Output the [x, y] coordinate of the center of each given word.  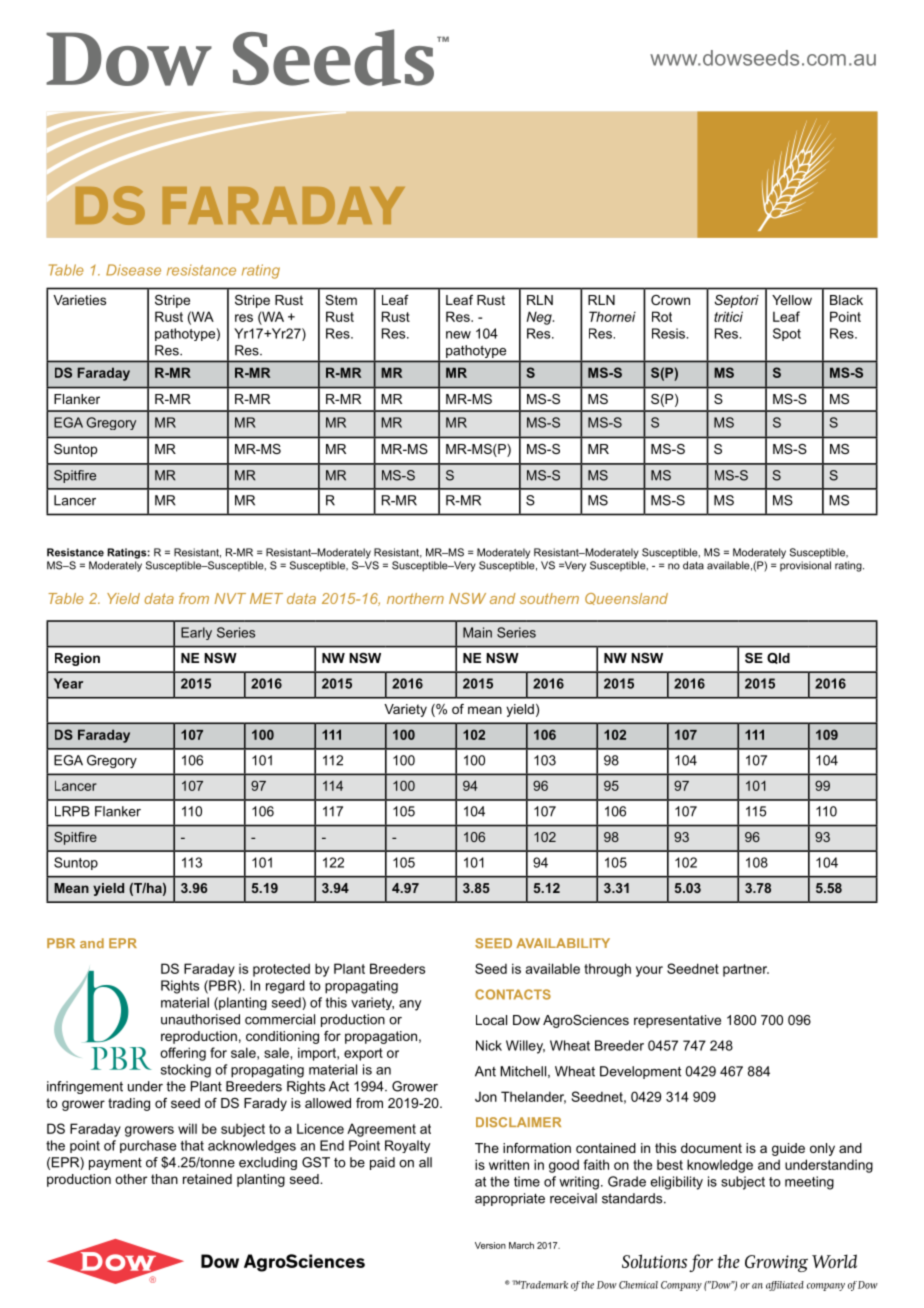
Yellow [792, 300]
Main [477, 632]
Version [490, 1245]
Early [196, 633]
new [458, 335]
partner [746, 970]
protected [281, 970]
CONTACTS [513, 994]
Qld [778, 658]
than [164, 1179]
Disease [133, 270]
